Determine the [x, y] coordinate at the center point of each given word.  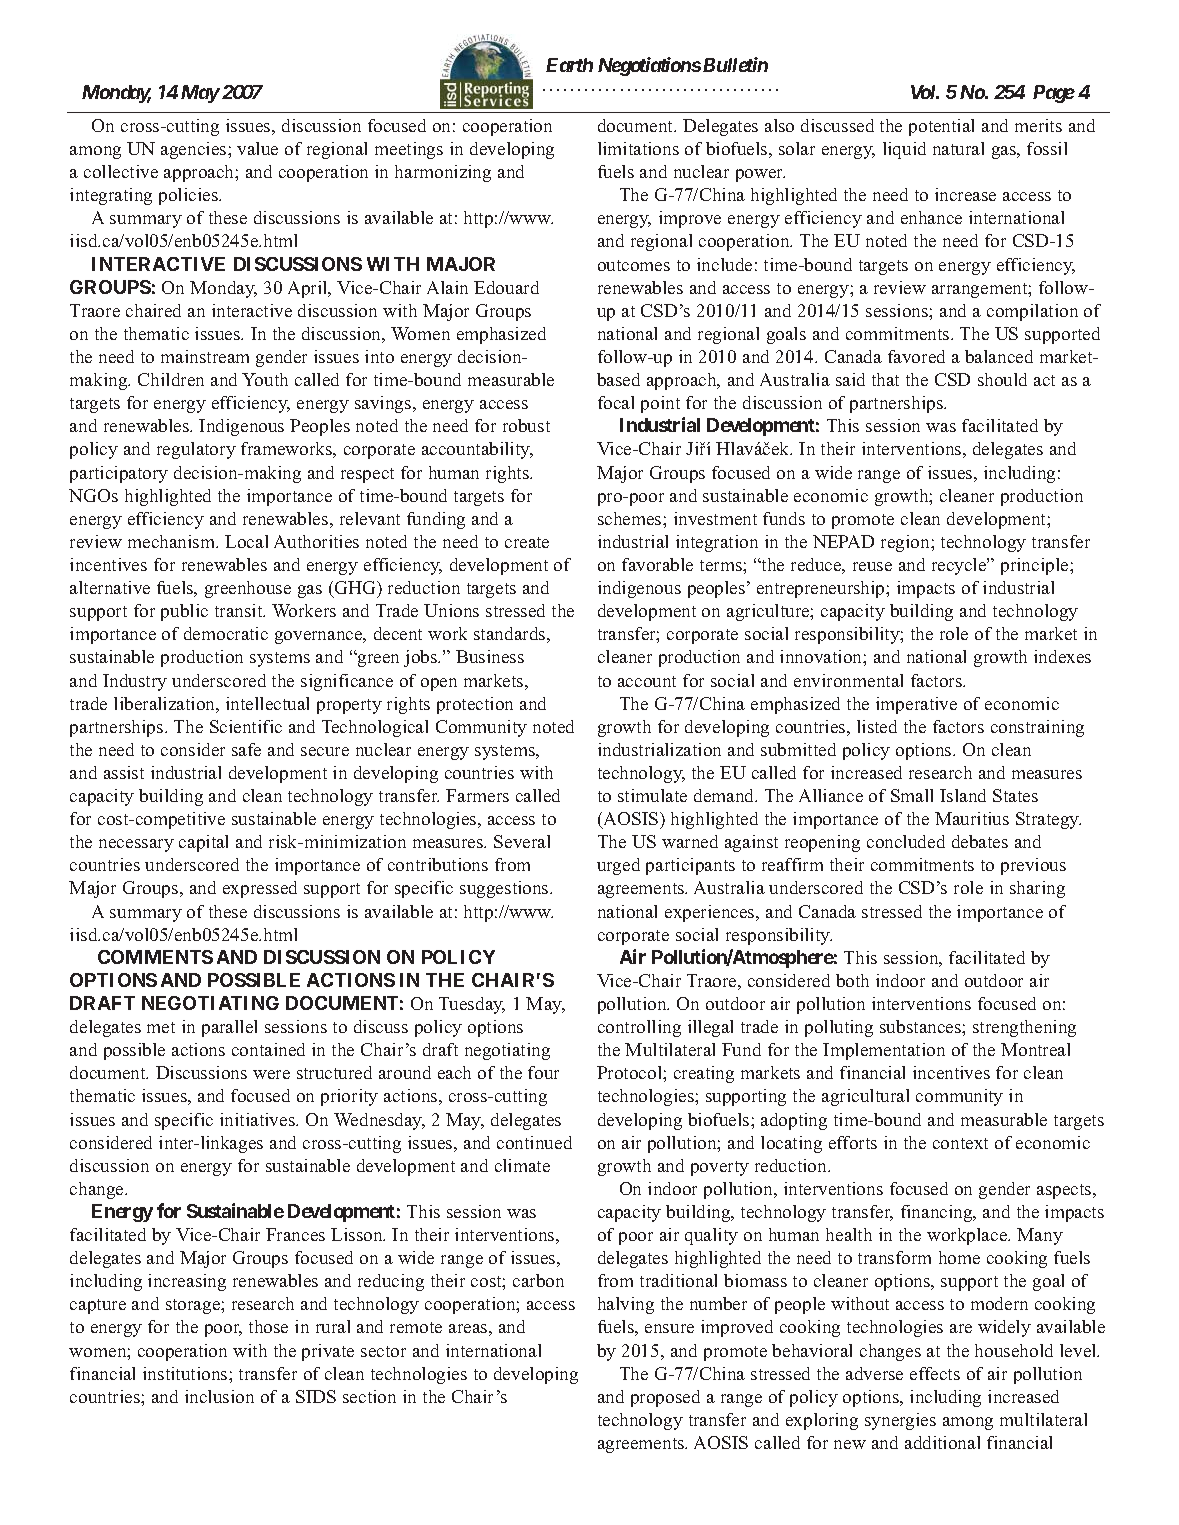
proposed [665, 1398]
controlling [639, 1028]
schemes [631, 518]
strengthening [1024, 1028]
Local [246, 541]
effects [935, 1373]
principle [1036, 566]
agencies [195, 150]
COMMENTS [155, 957]
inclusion [219, 1396]
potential [941, 127]
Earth [569, 65]
